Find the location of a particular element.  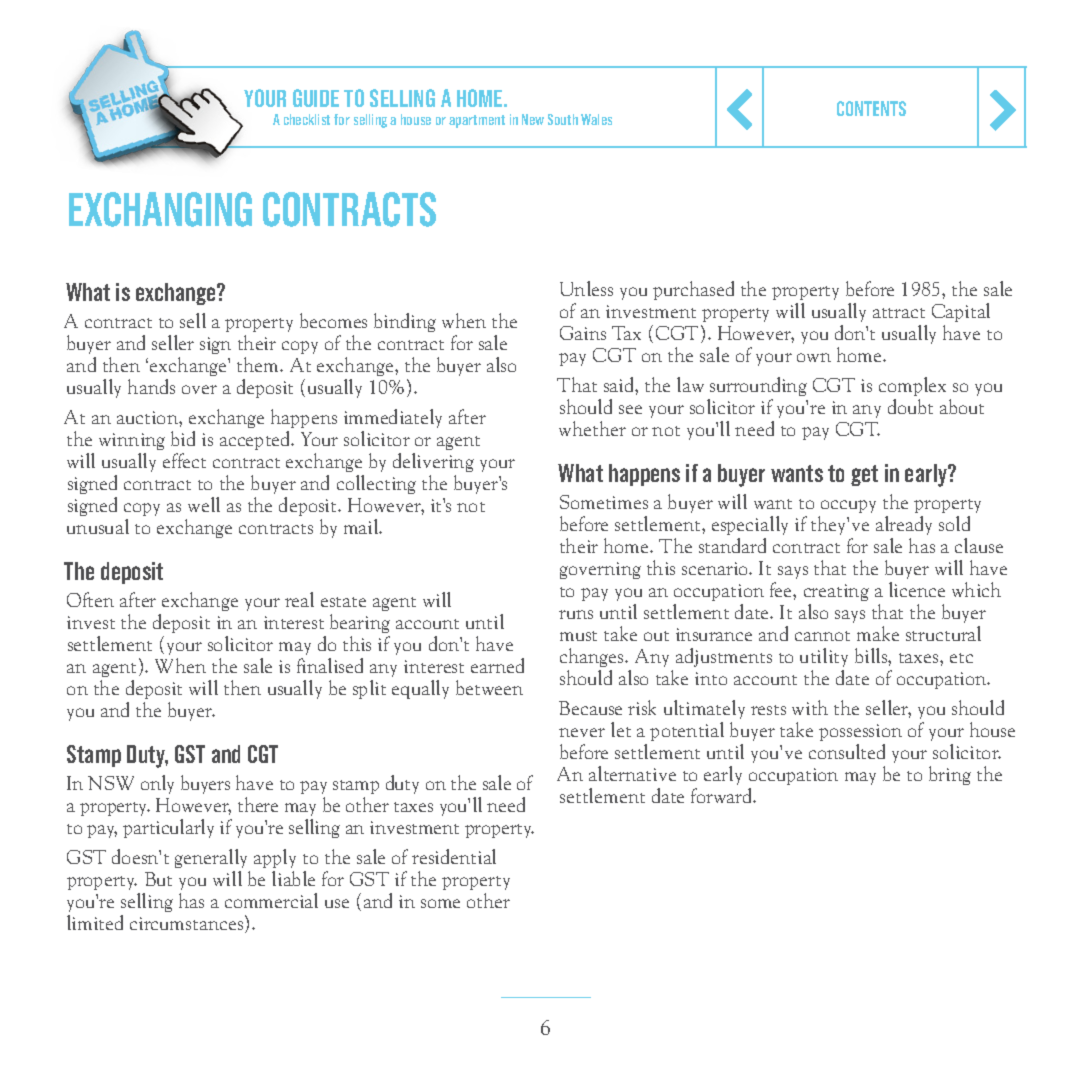

residential is located at coordinates (454, 856).
